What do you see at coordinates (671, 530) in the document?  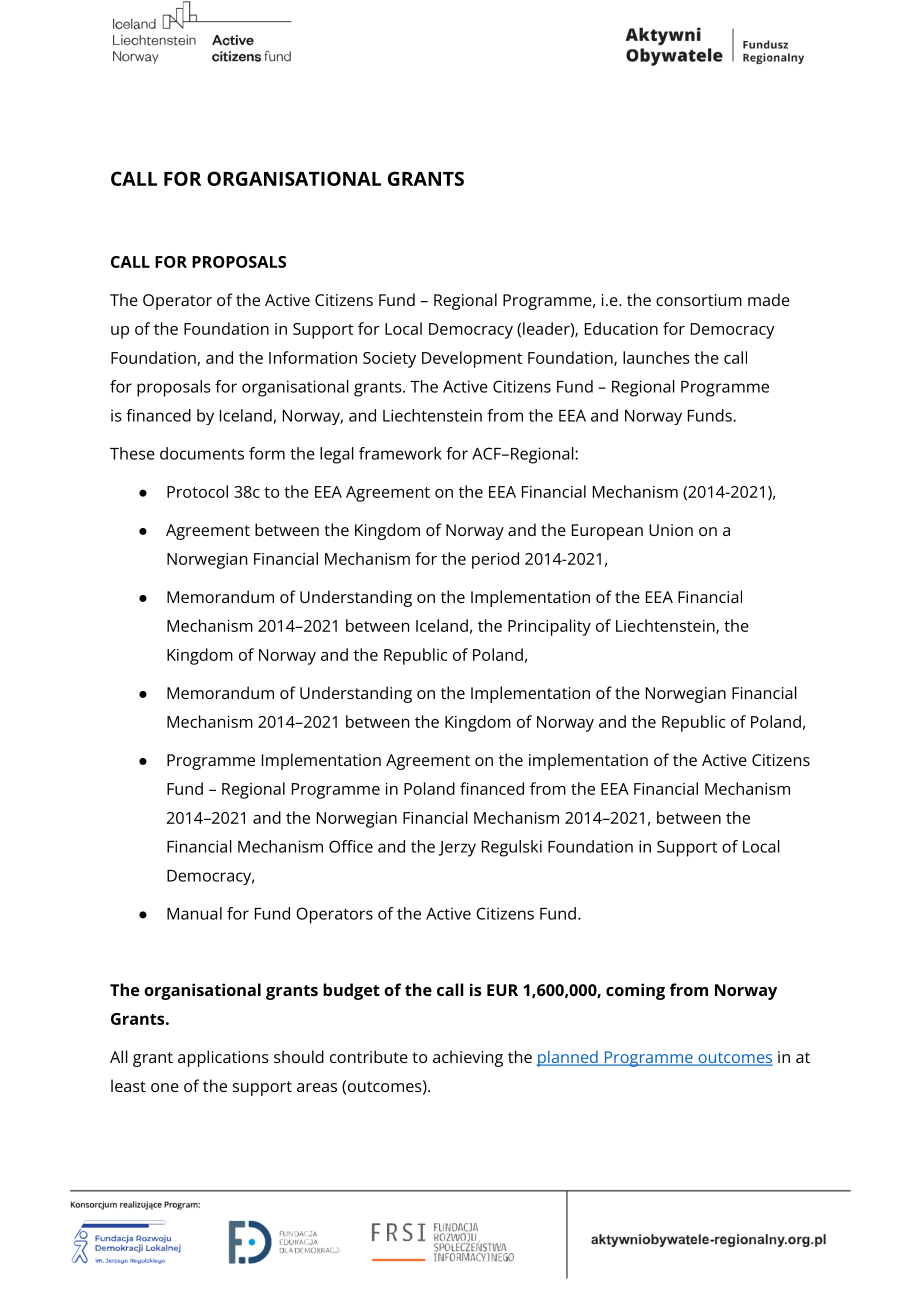 I see `Union` at bounding box center [671, 530].
